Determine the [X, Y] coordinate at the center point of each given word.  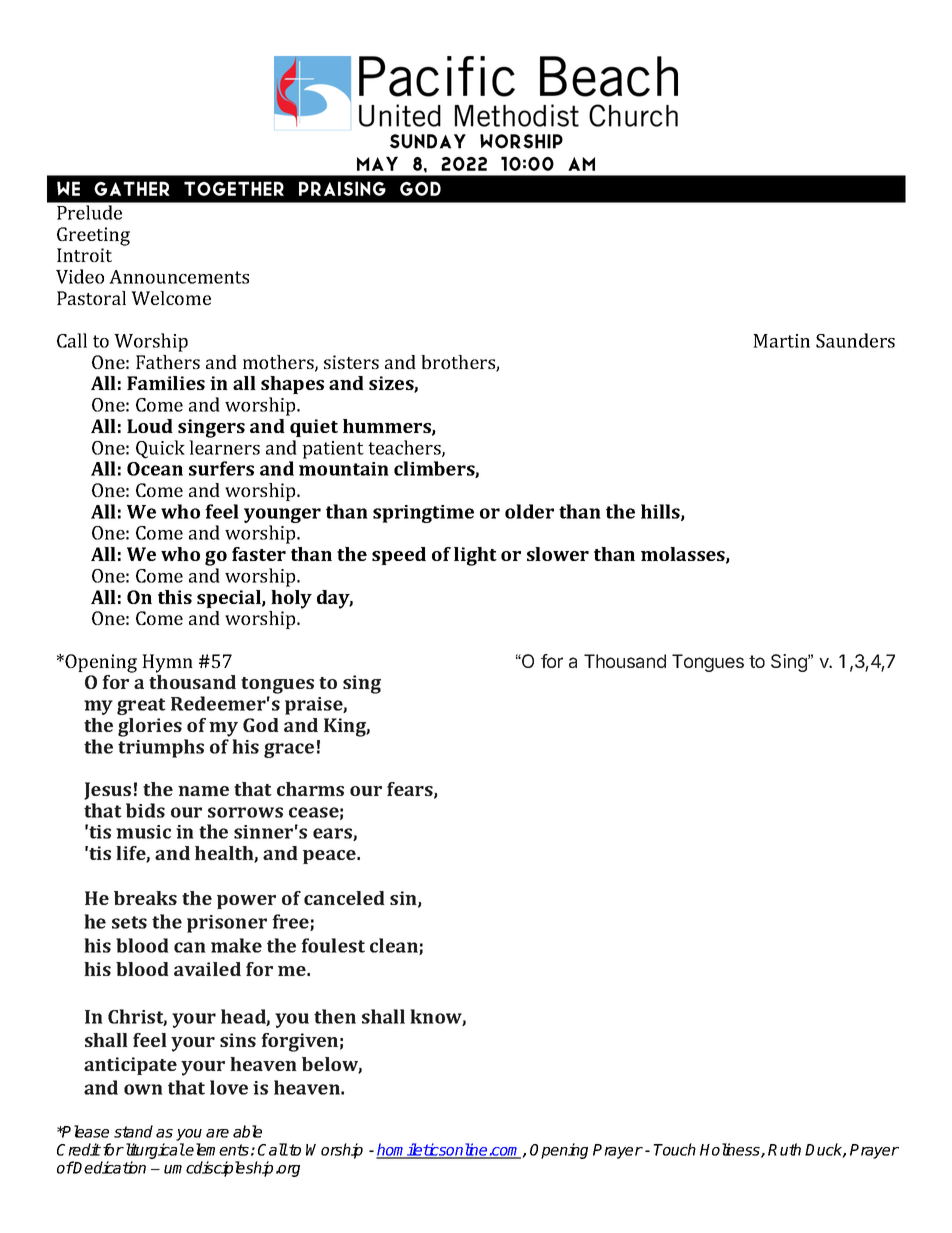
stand [133, 1131]
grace [289, 750]
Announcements [179, 277]
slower [558, 554]
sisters [351, 362]
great [141, 706]
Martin [781, 341]
